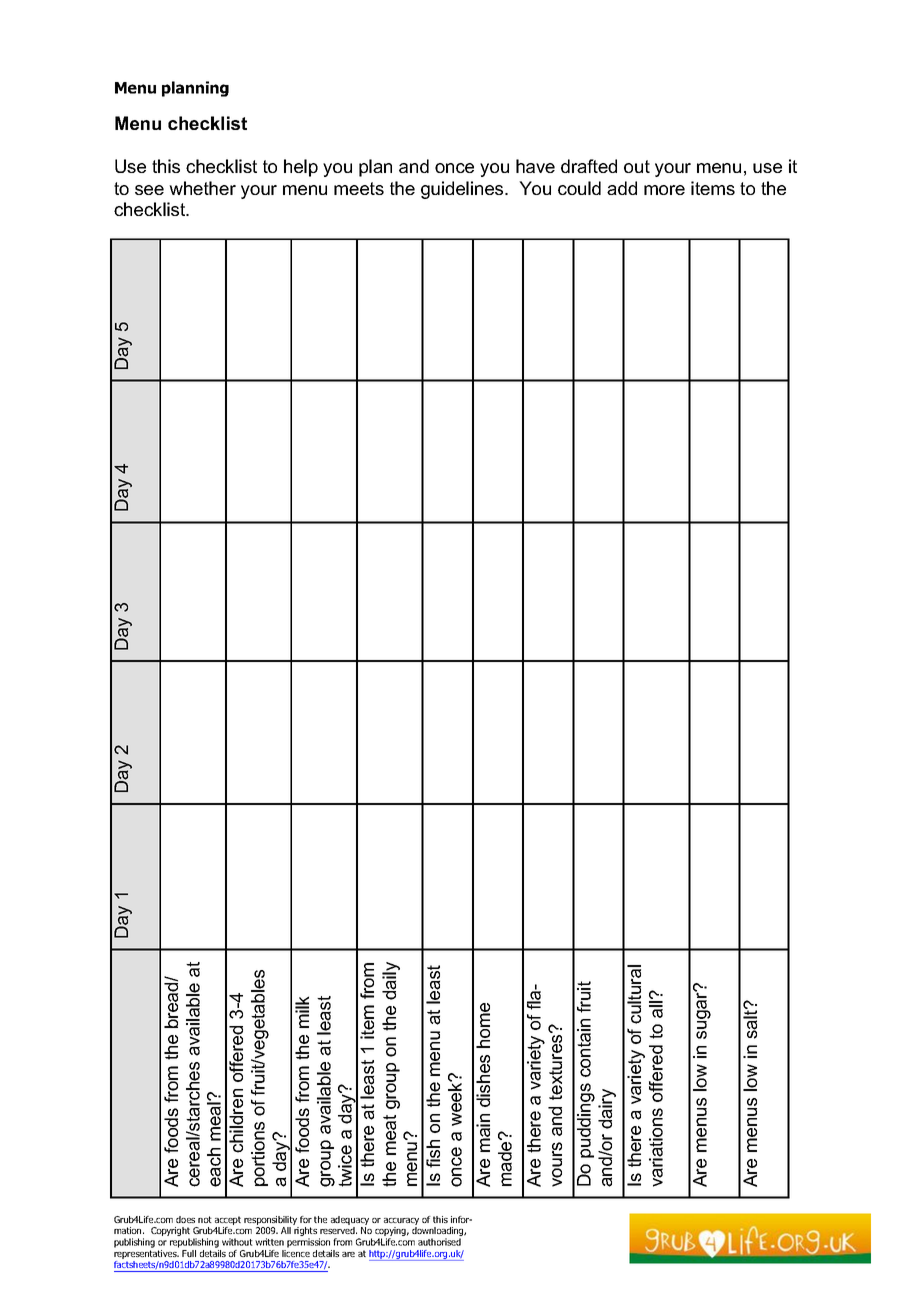 This page has width=924, height=1308. What do you see at coordinates (439, 1242) in the page?
I see `authorised` at bounding box center [439, 1242].
